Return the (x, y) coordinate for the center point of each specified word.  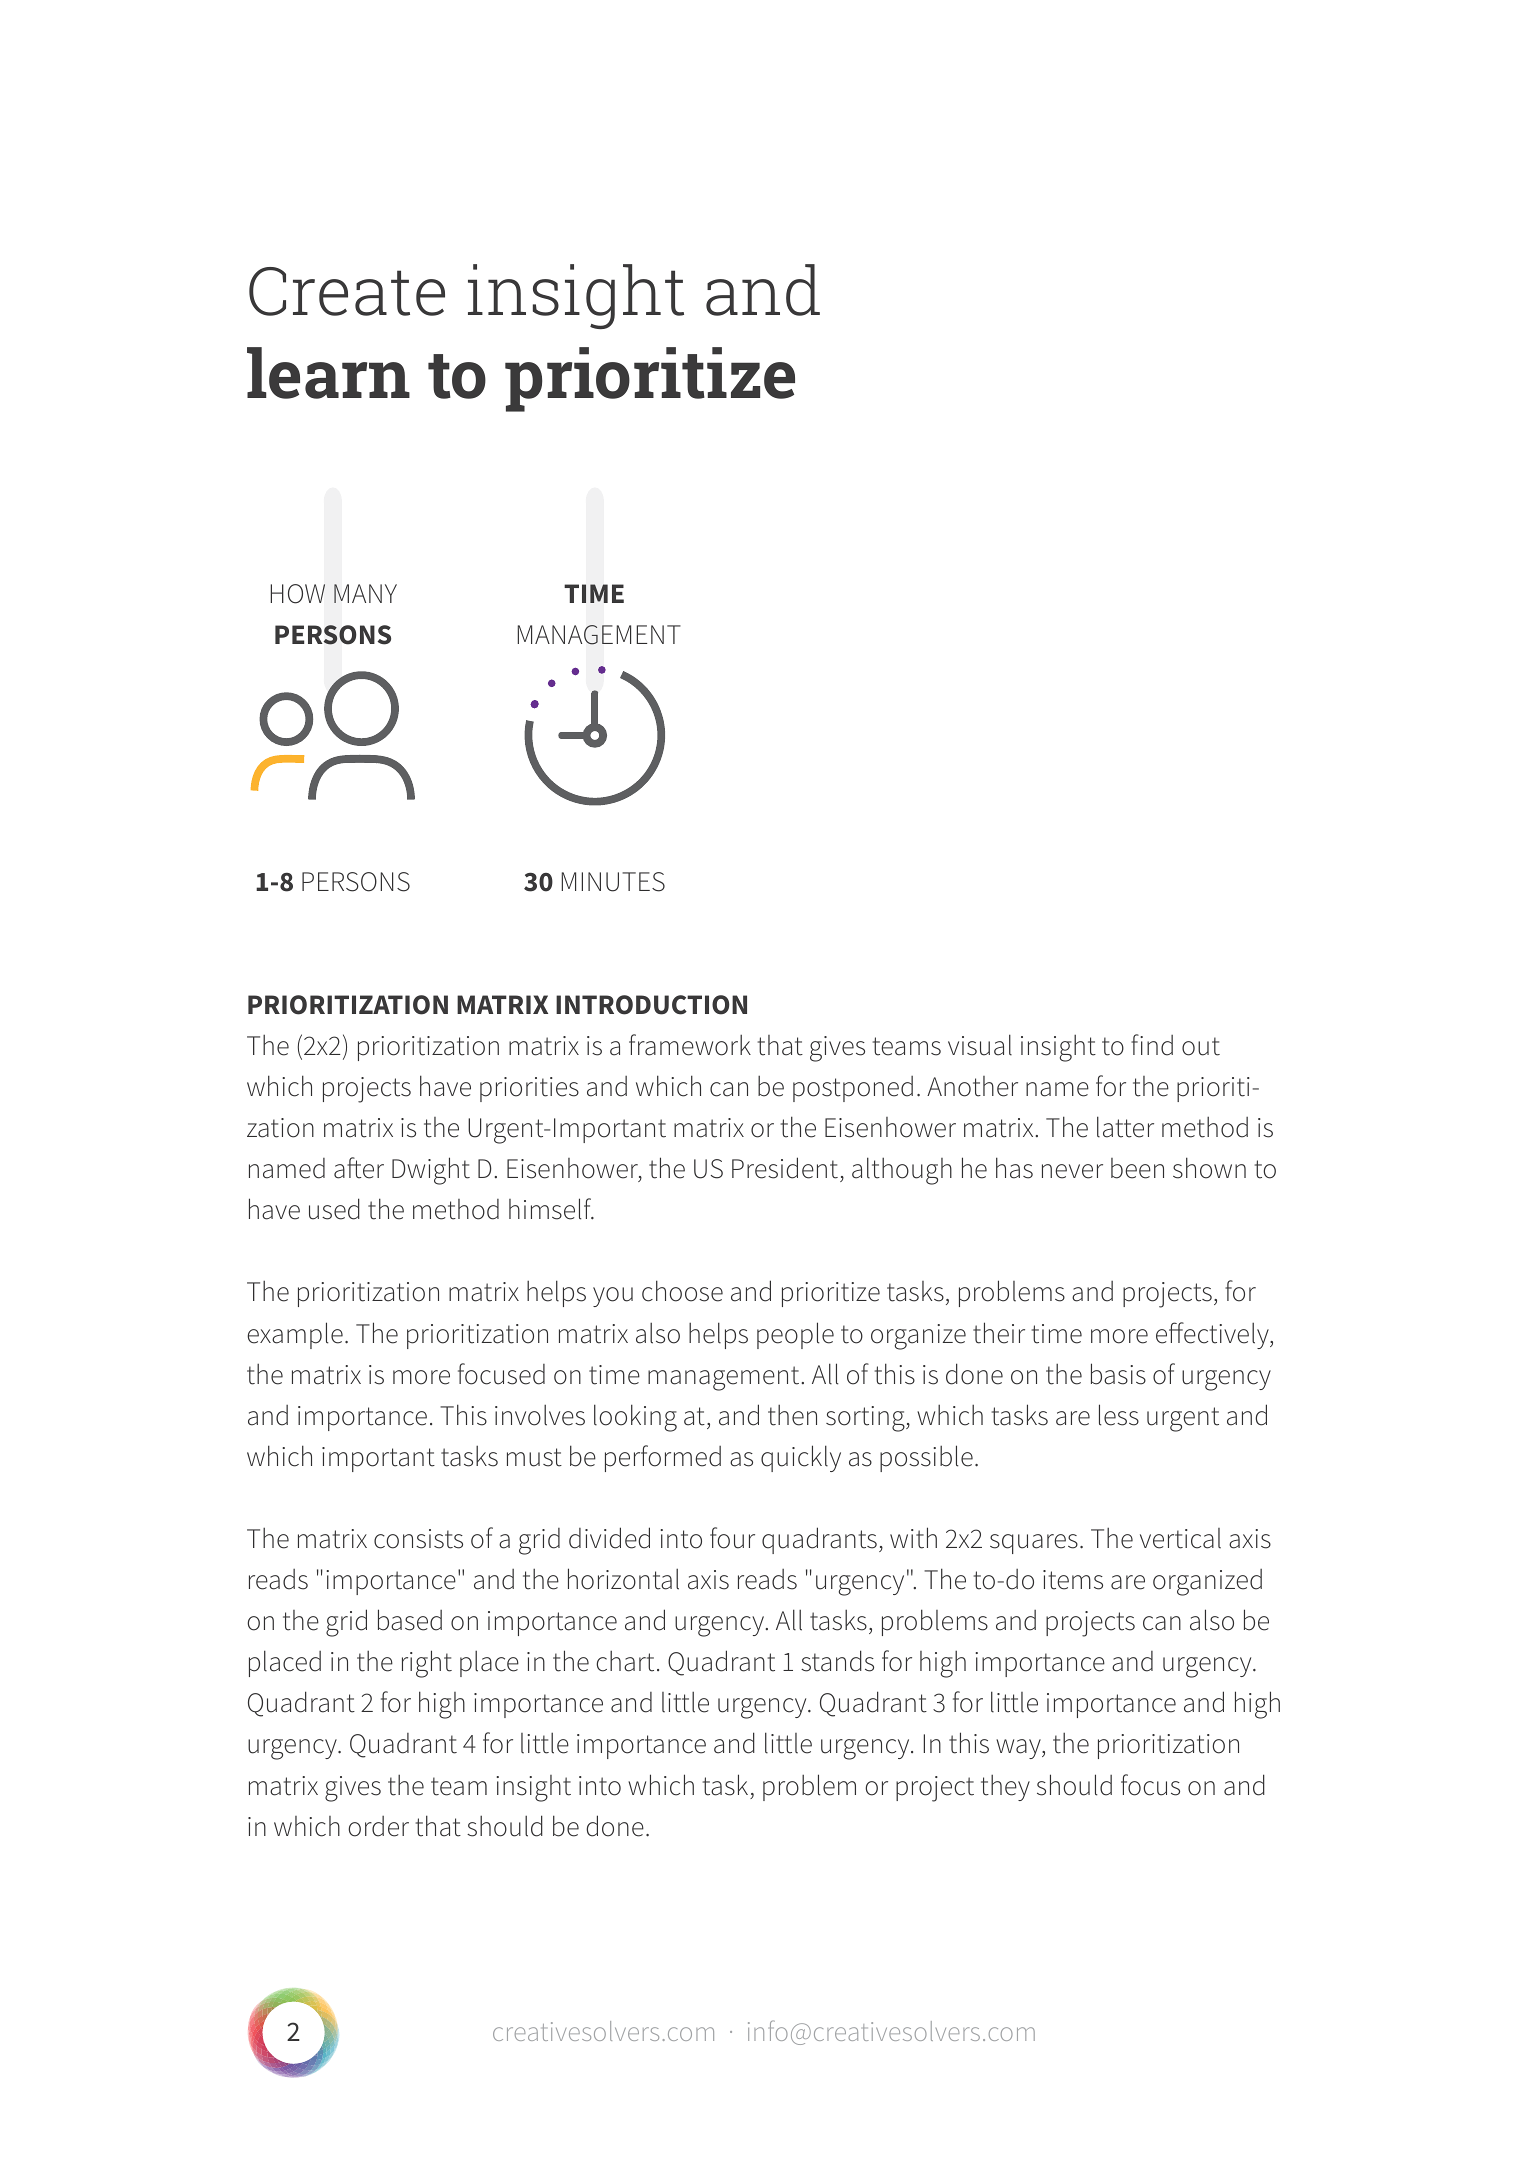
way (1019, 1749)
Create (347, 291)
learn (328, 373)
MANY (365, 593)
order (378, 1826)
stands (837, 1661)
